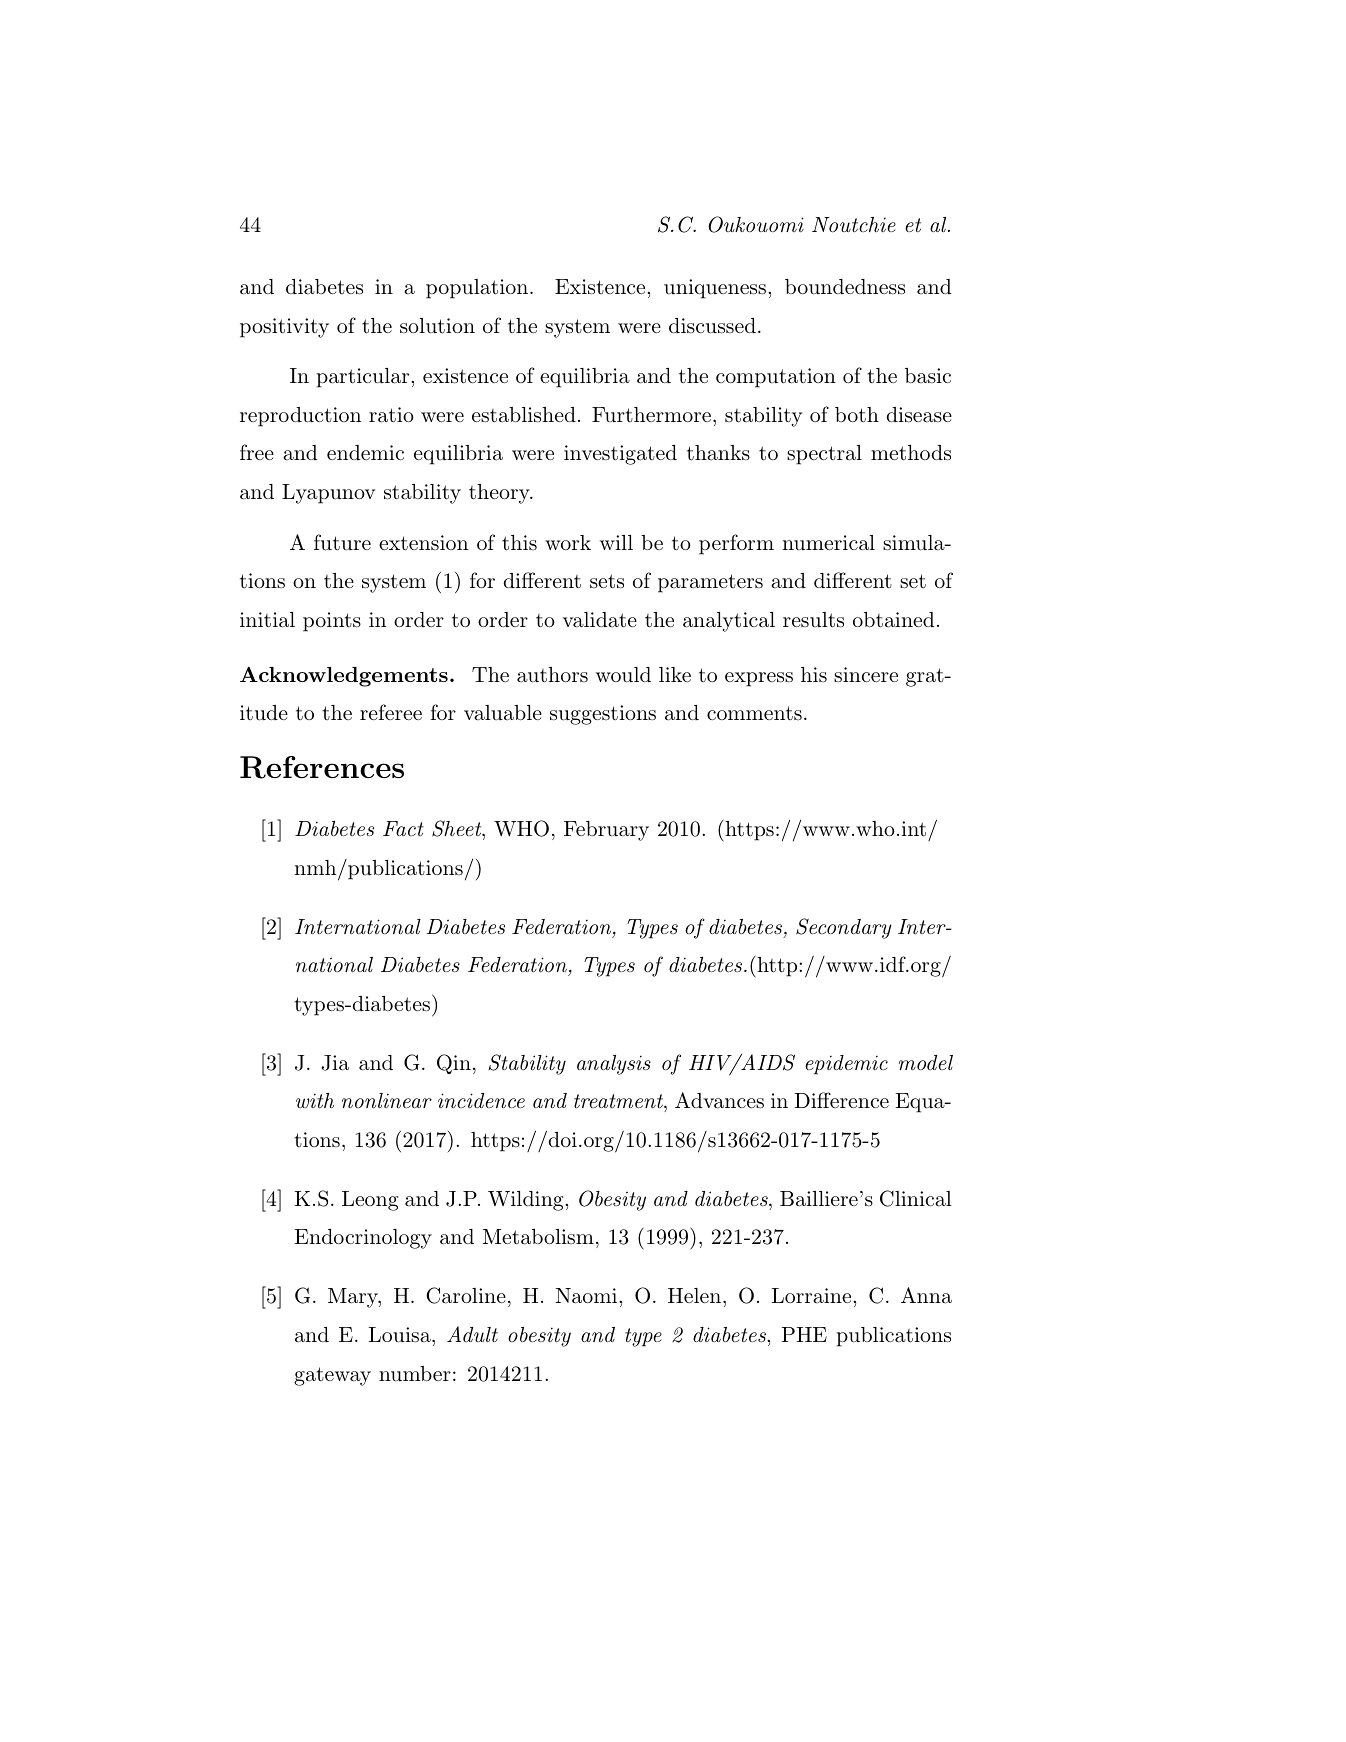 The width and height of the document is (1346, 1742). Describe the element at coordinates (586, 1296) in the document. I see `Naomi` at that location.
